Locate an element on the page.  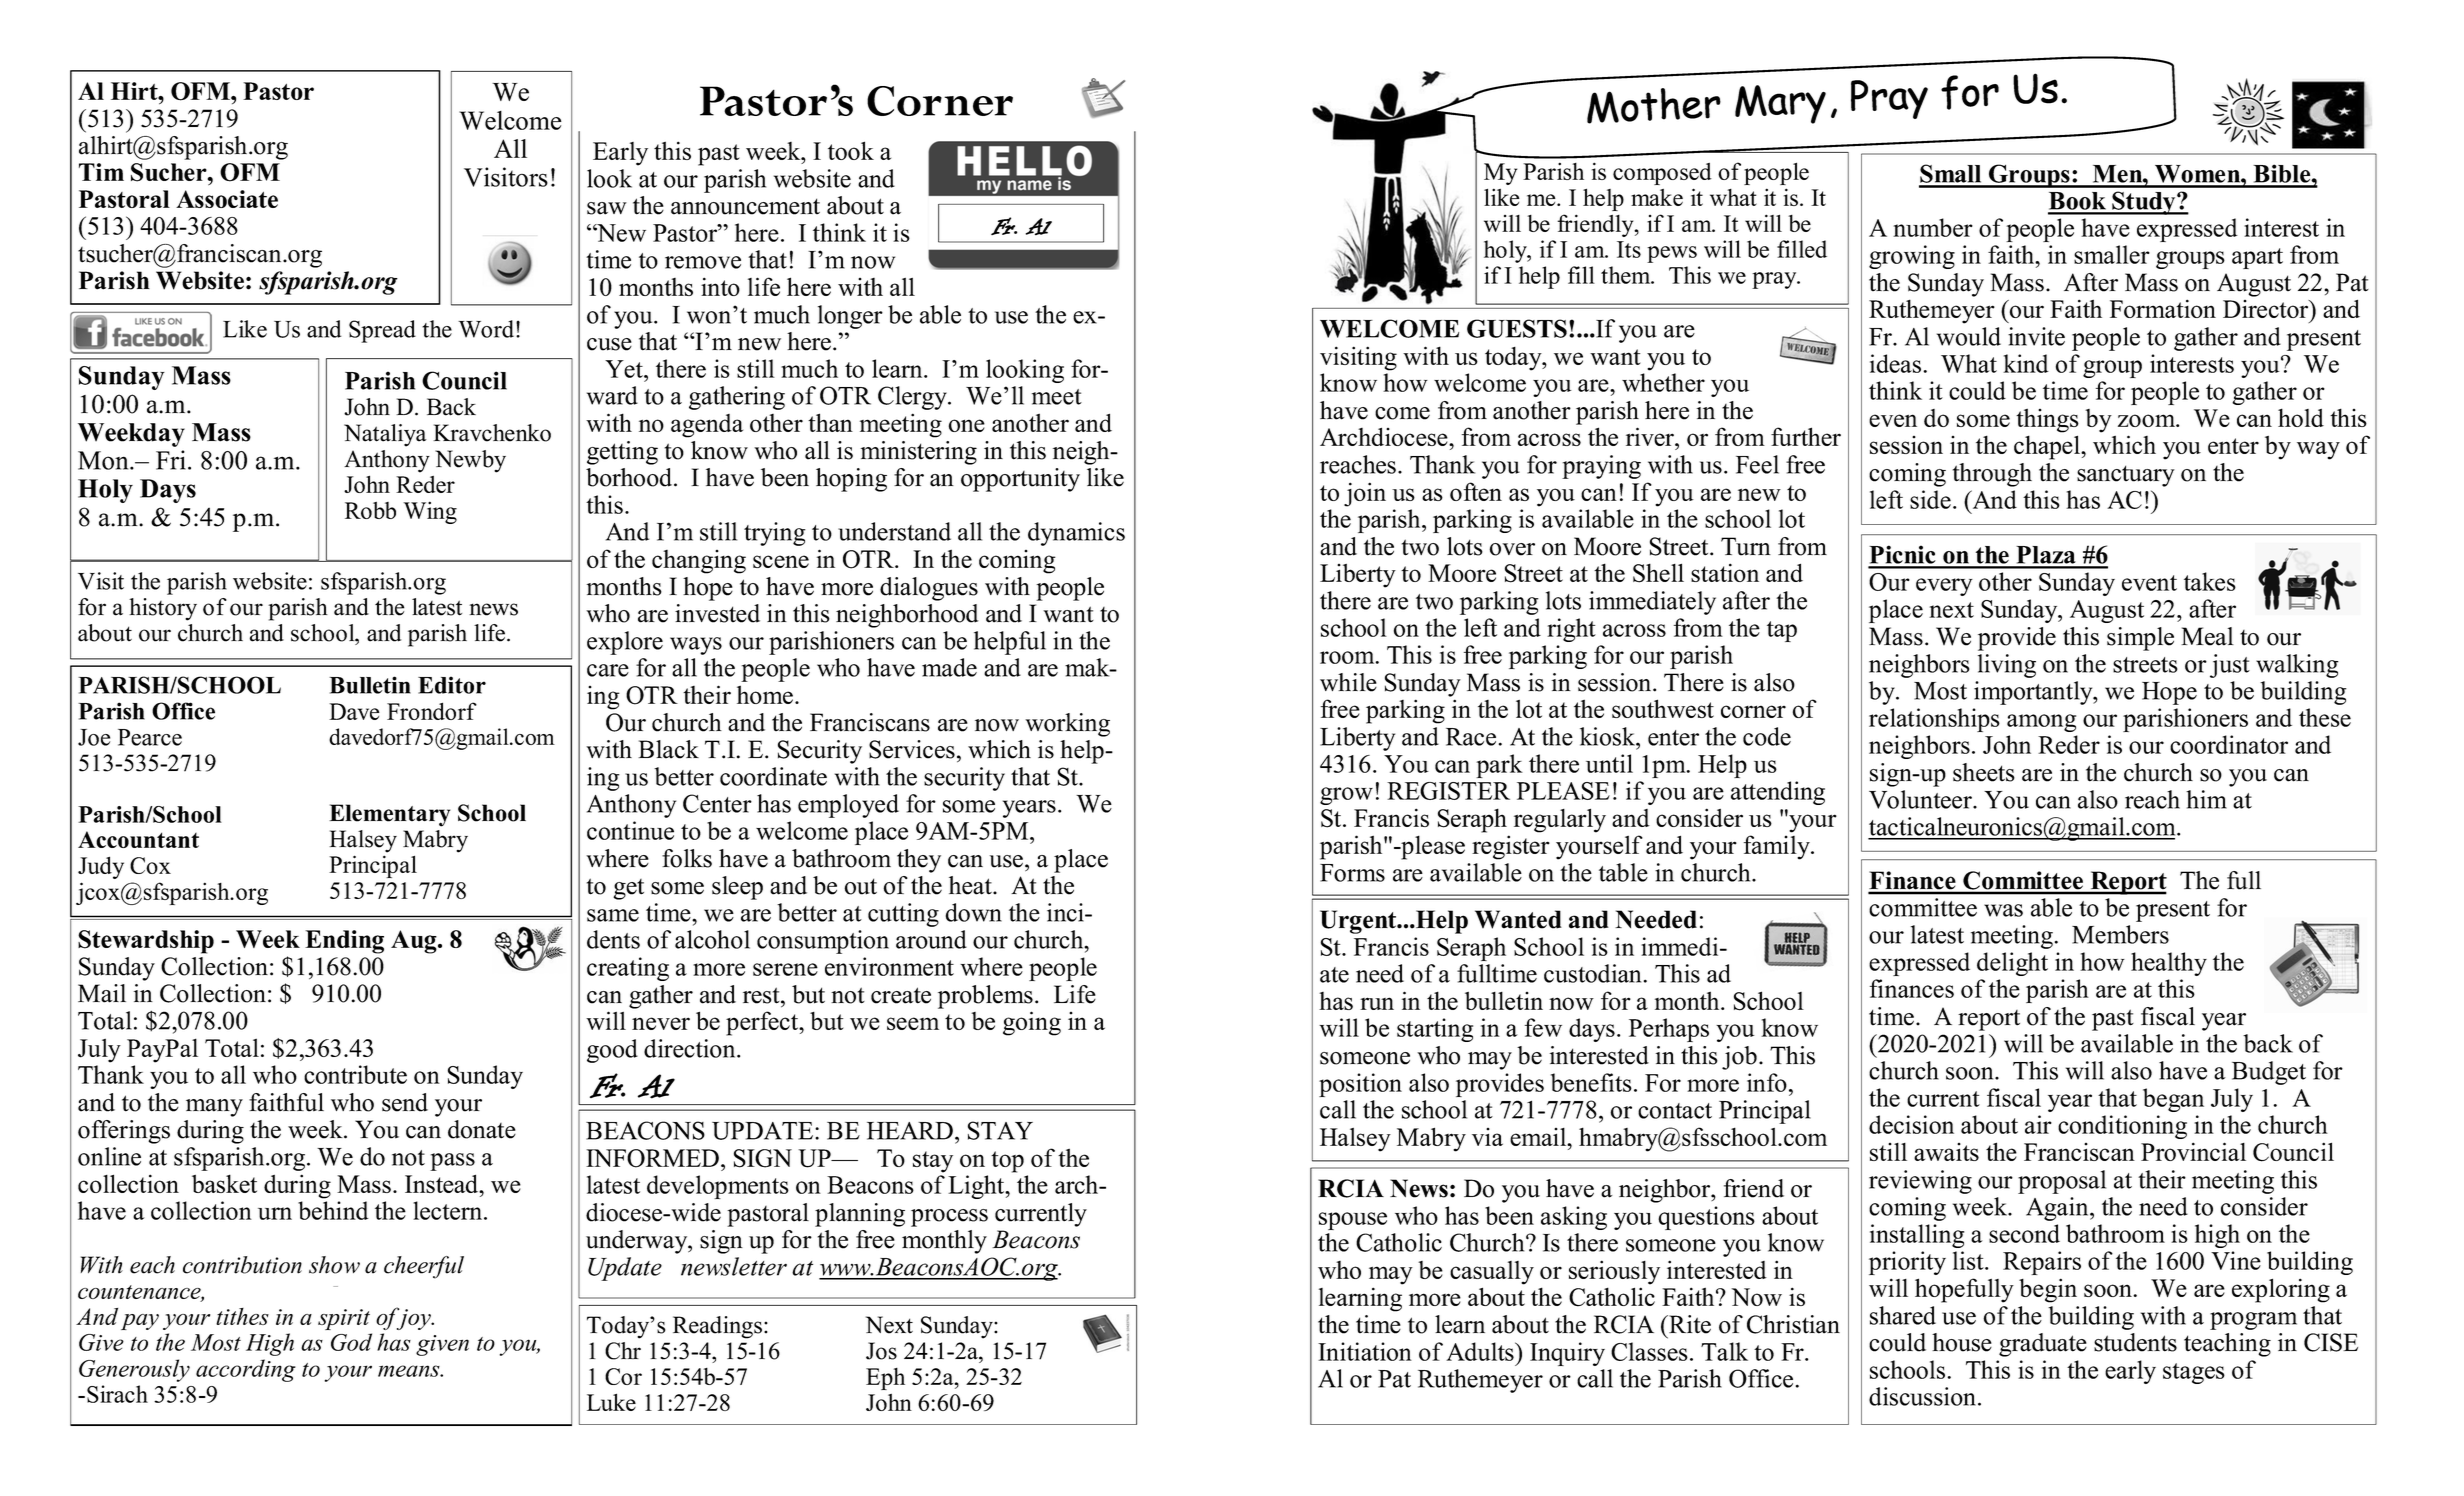
healthy is located at coordinates (2169, 964).
